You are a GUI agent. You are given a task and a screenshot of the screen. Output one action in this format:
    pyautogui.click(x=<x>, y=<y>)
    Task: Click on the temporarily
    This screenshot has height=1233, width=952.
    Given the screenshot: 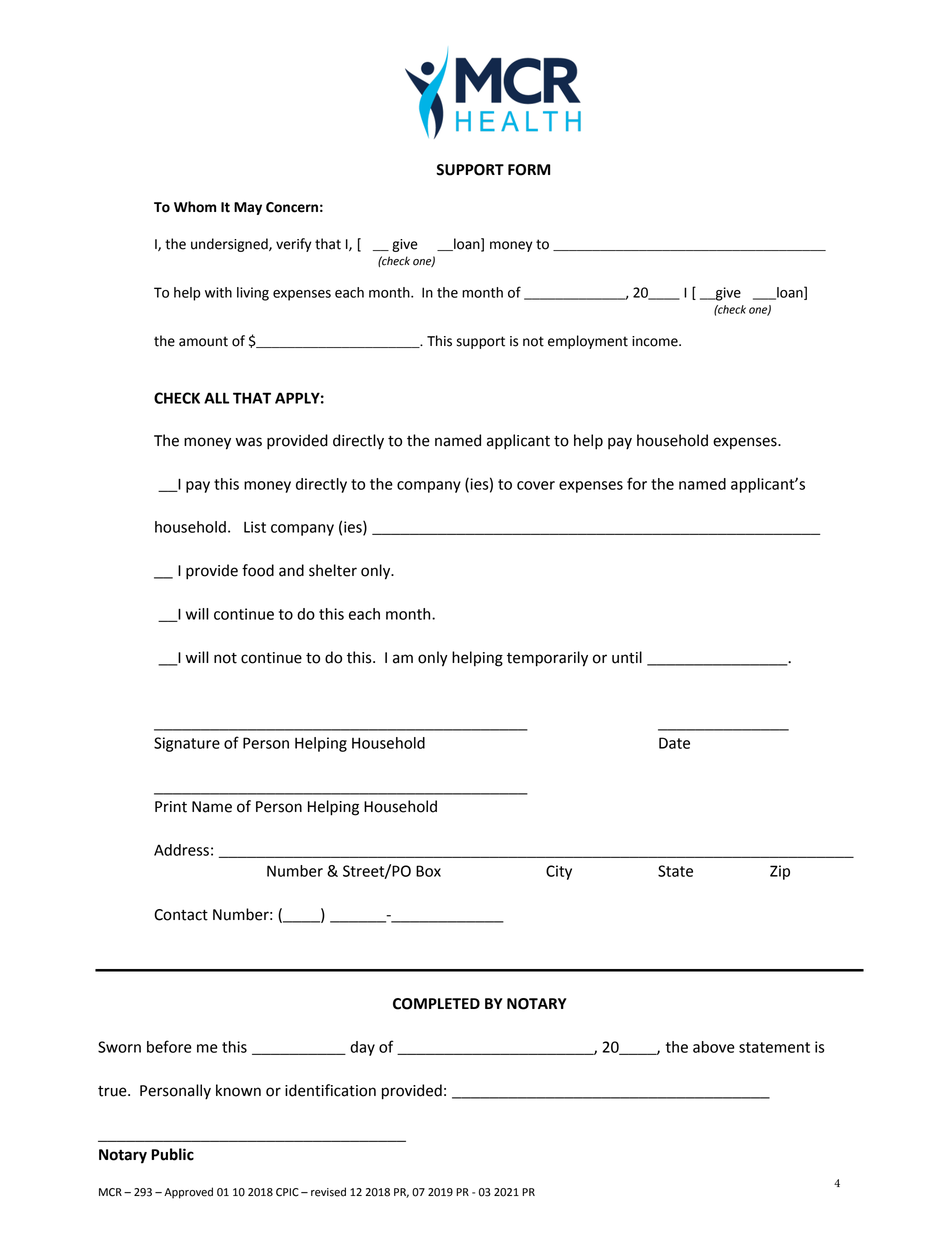 What is the action you would take?
    pyautogui.click(x=547, y=659)
